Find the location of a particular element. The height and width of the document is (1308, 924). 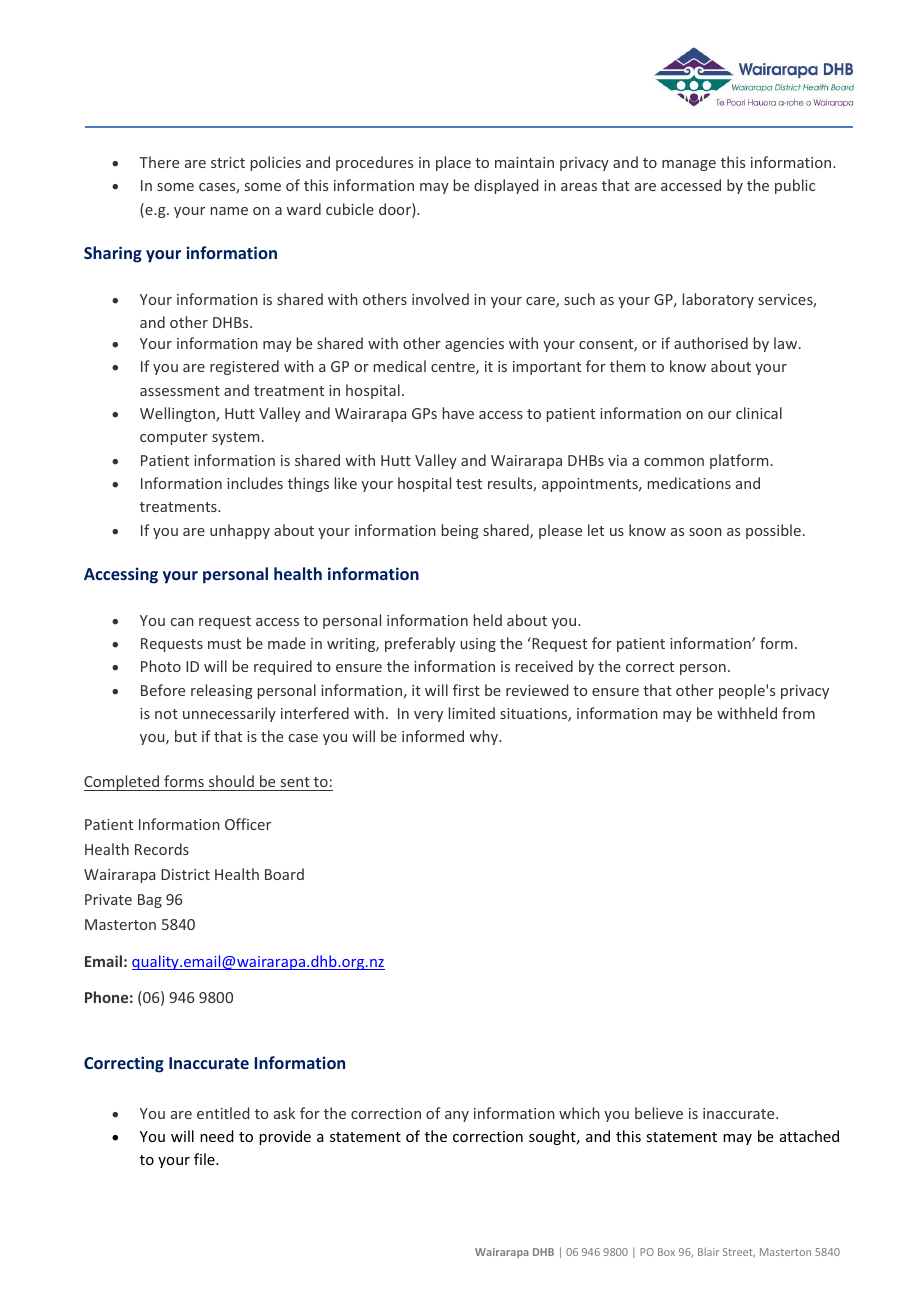

Blair is located at coordinates (708, 1252).
